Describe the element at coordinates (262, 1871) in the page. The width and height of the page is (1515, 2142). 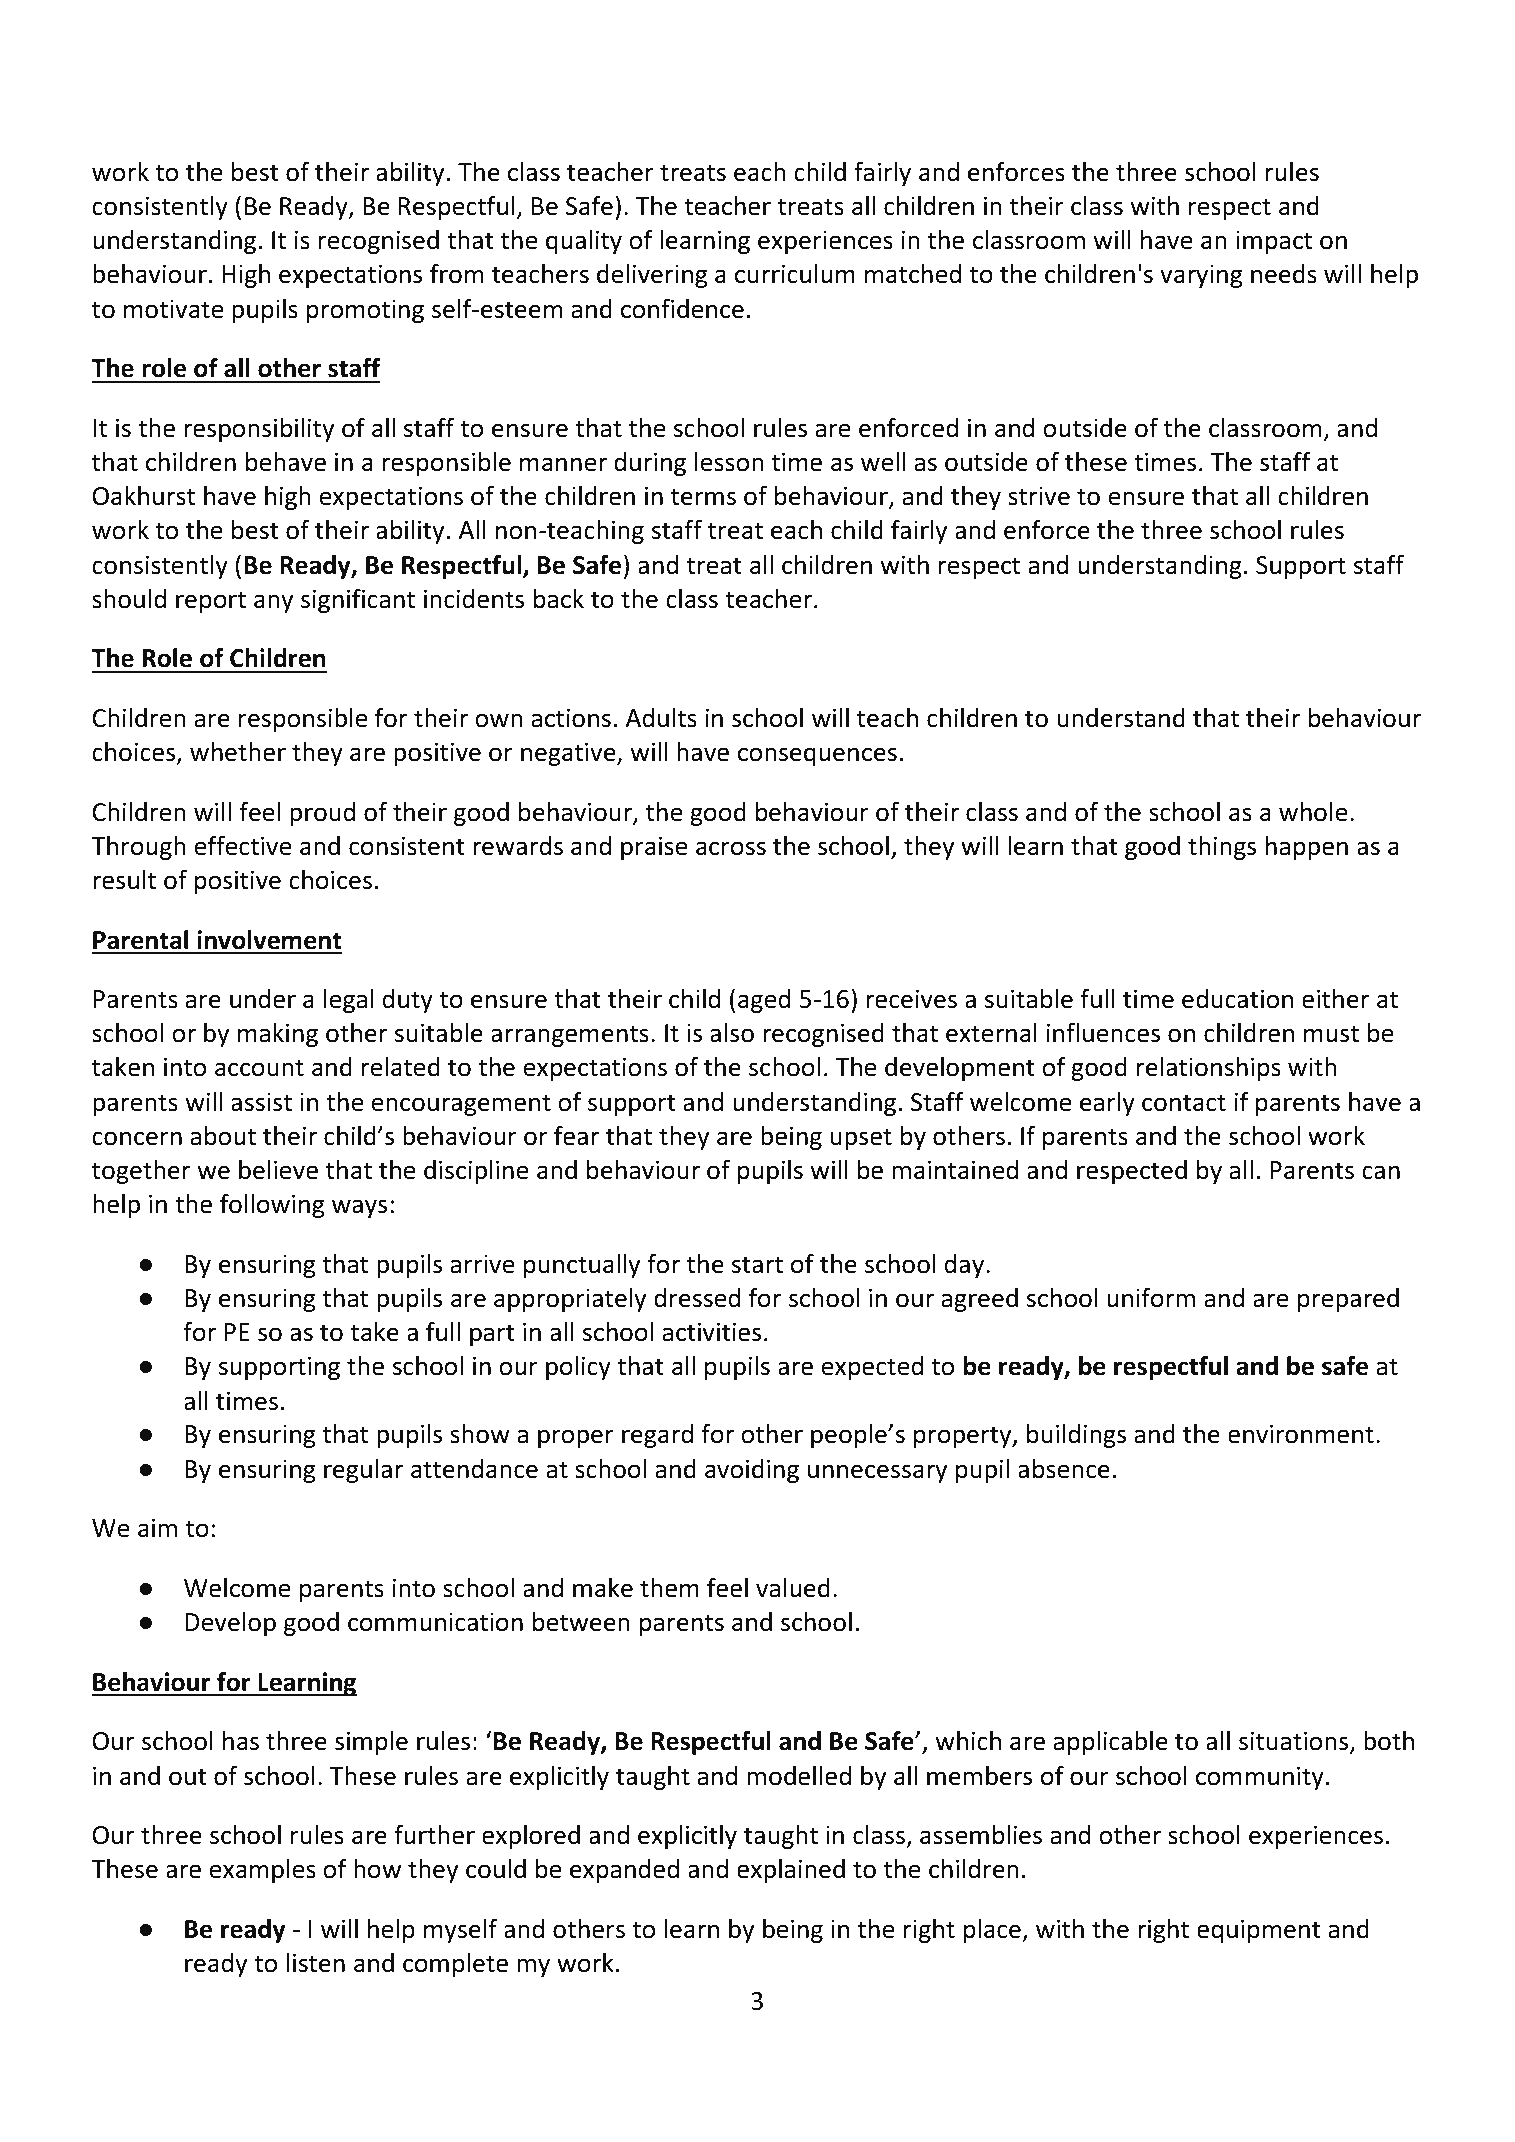
I see `examples` at that location.
